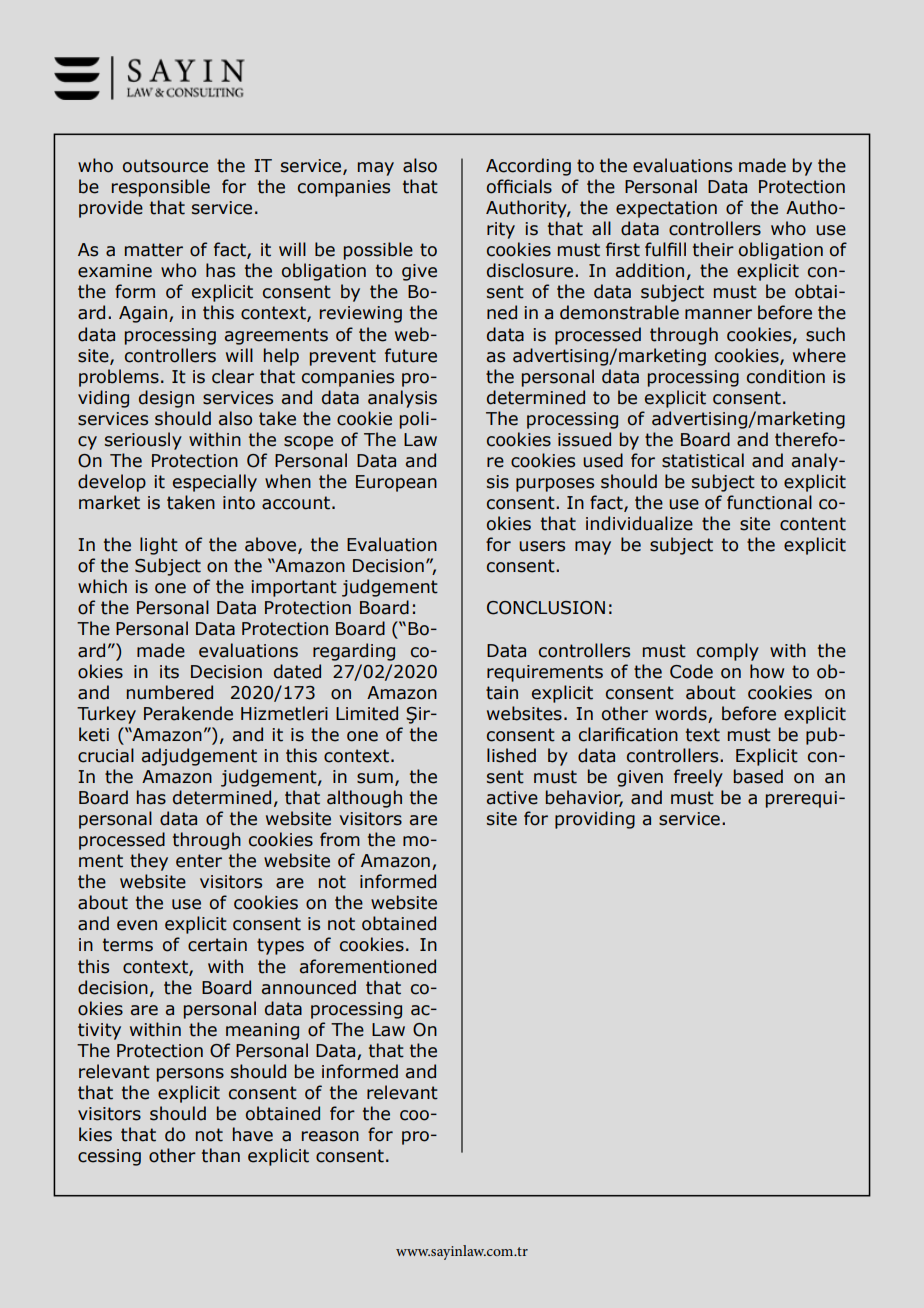 This screenshot has height=1308, width=924. Describe the element at coordinates (666, 209) in the screenshot. I see `expectation` at that location.
